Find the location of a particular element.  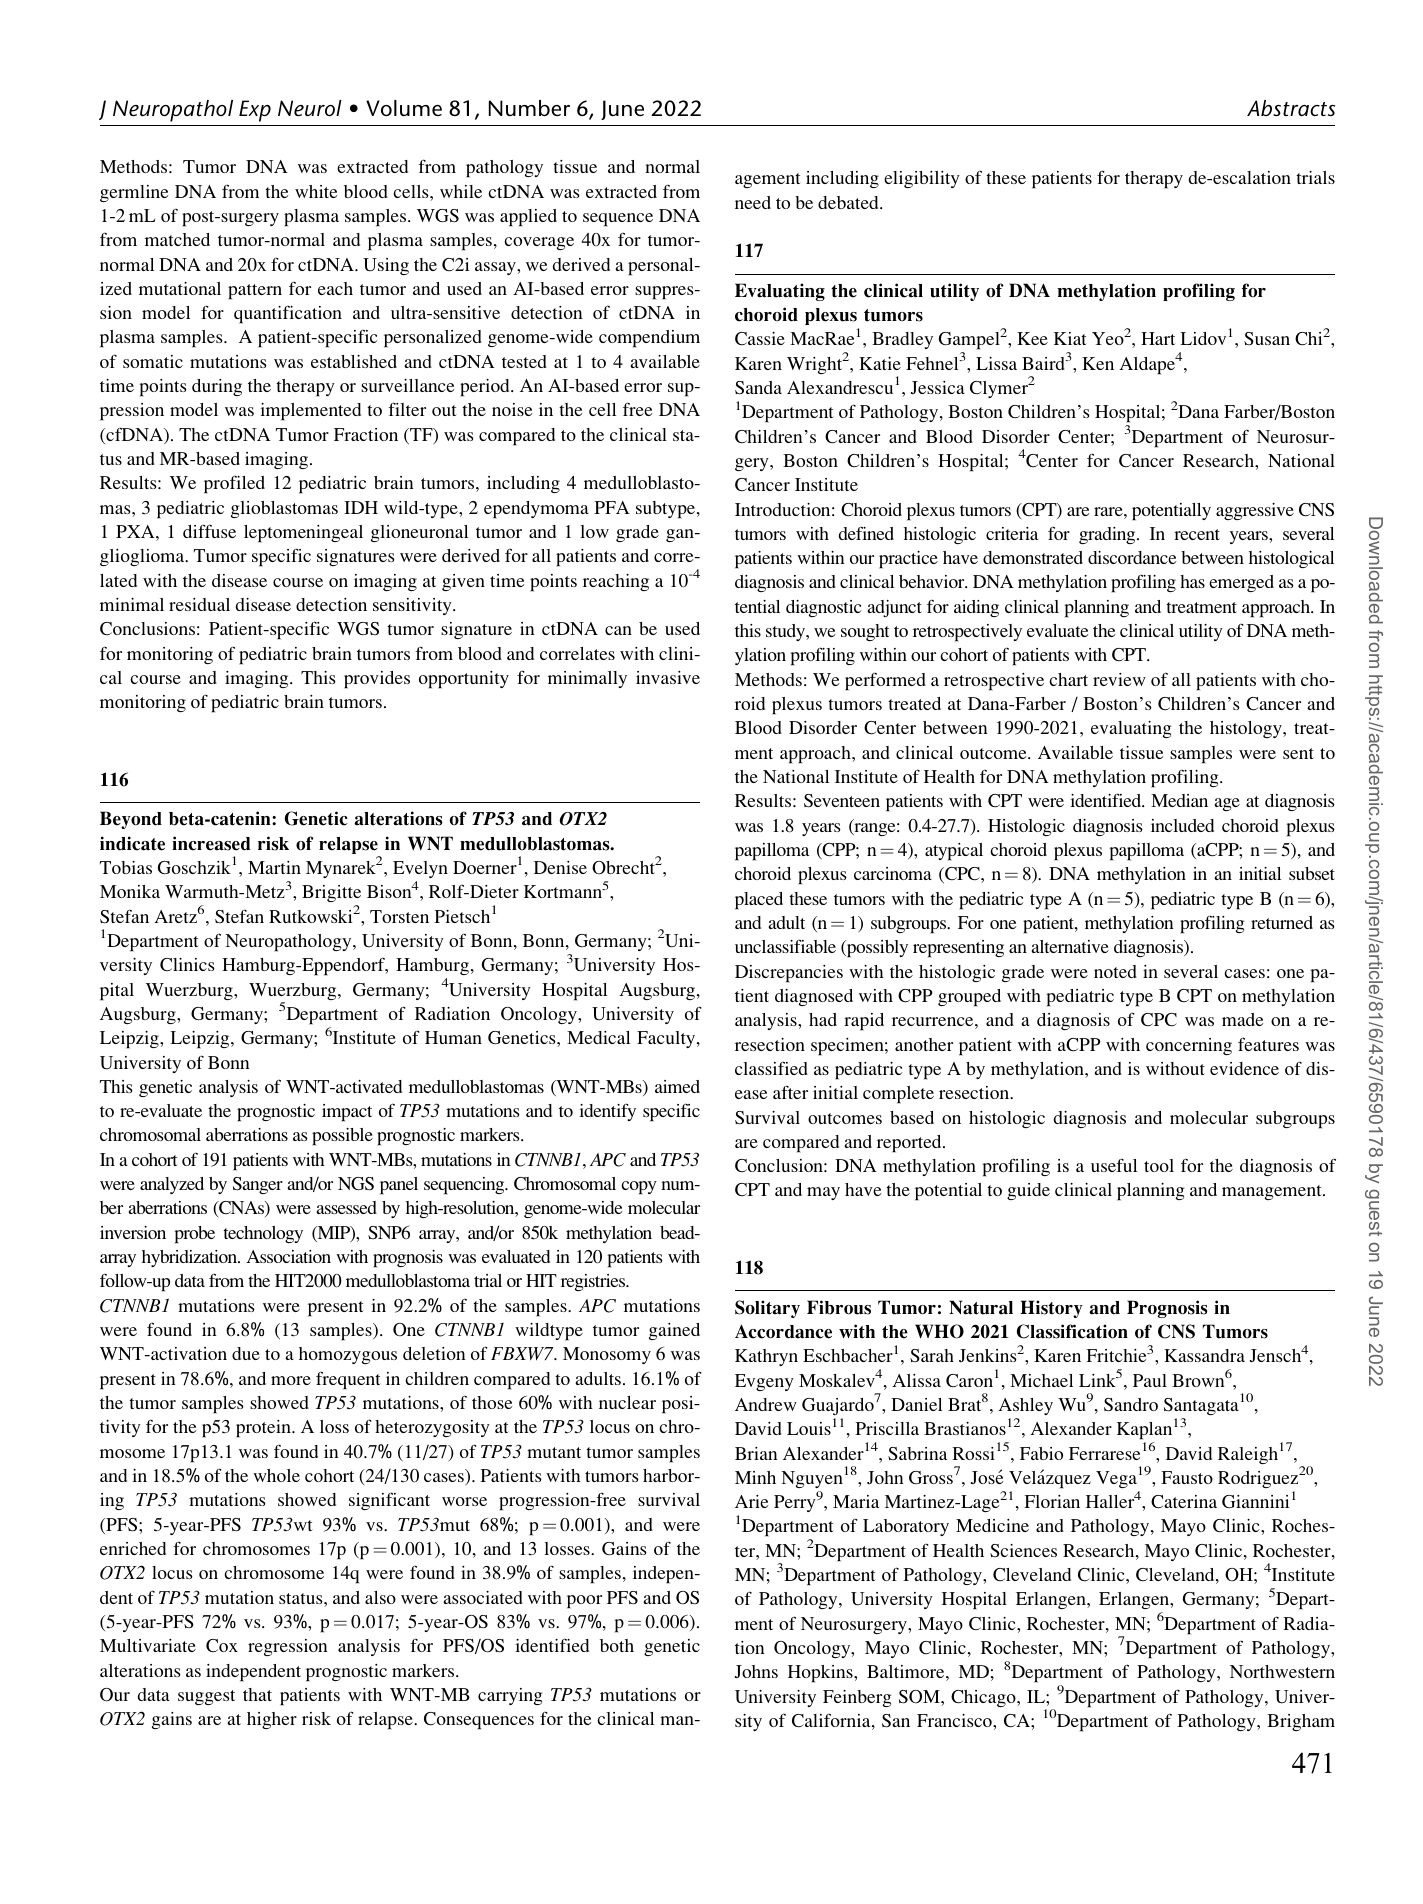

Northwestern is located at coordinates (1282, 1671).
